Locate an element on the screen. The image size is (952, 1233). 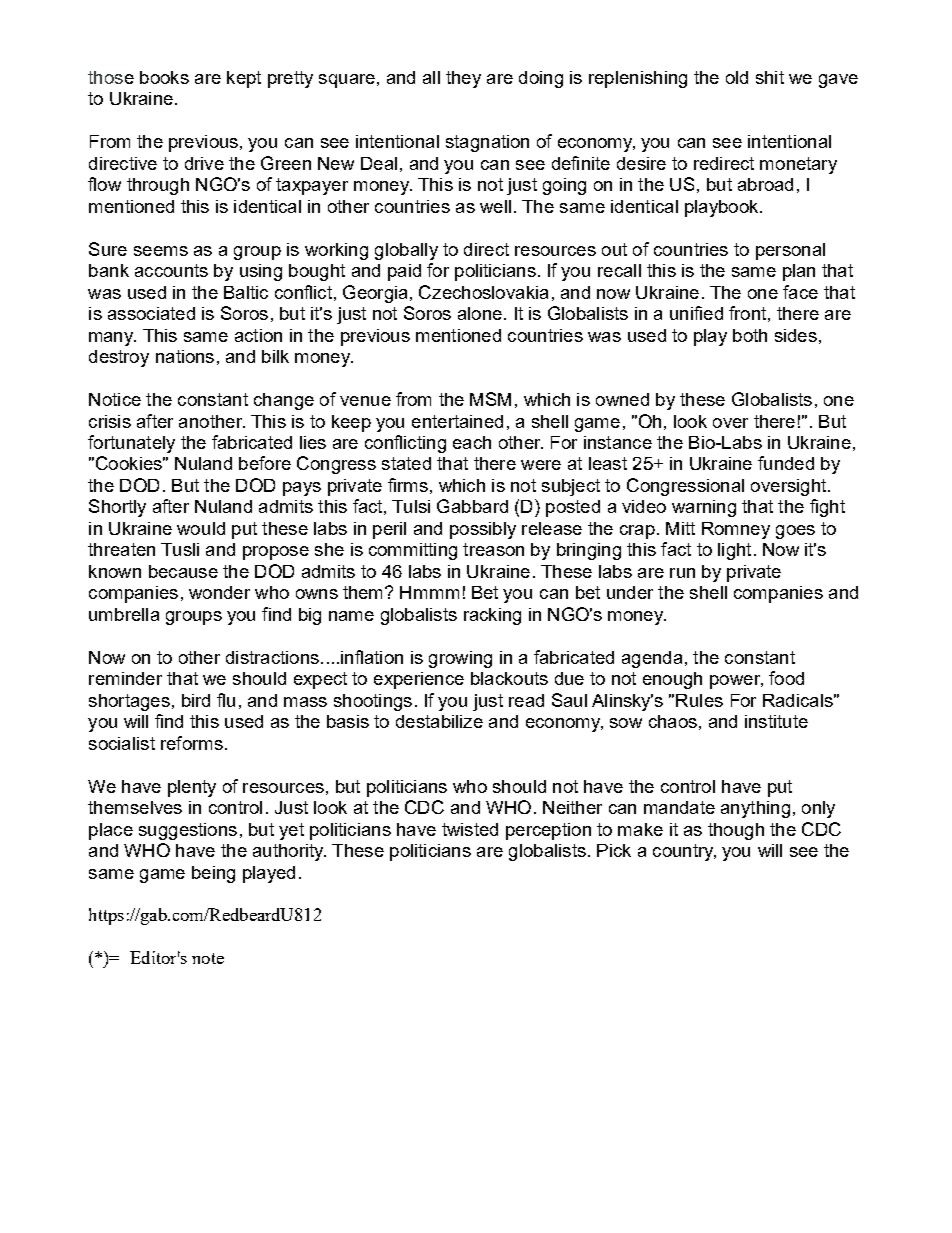
reforms is located at coordinates (192, 743).
